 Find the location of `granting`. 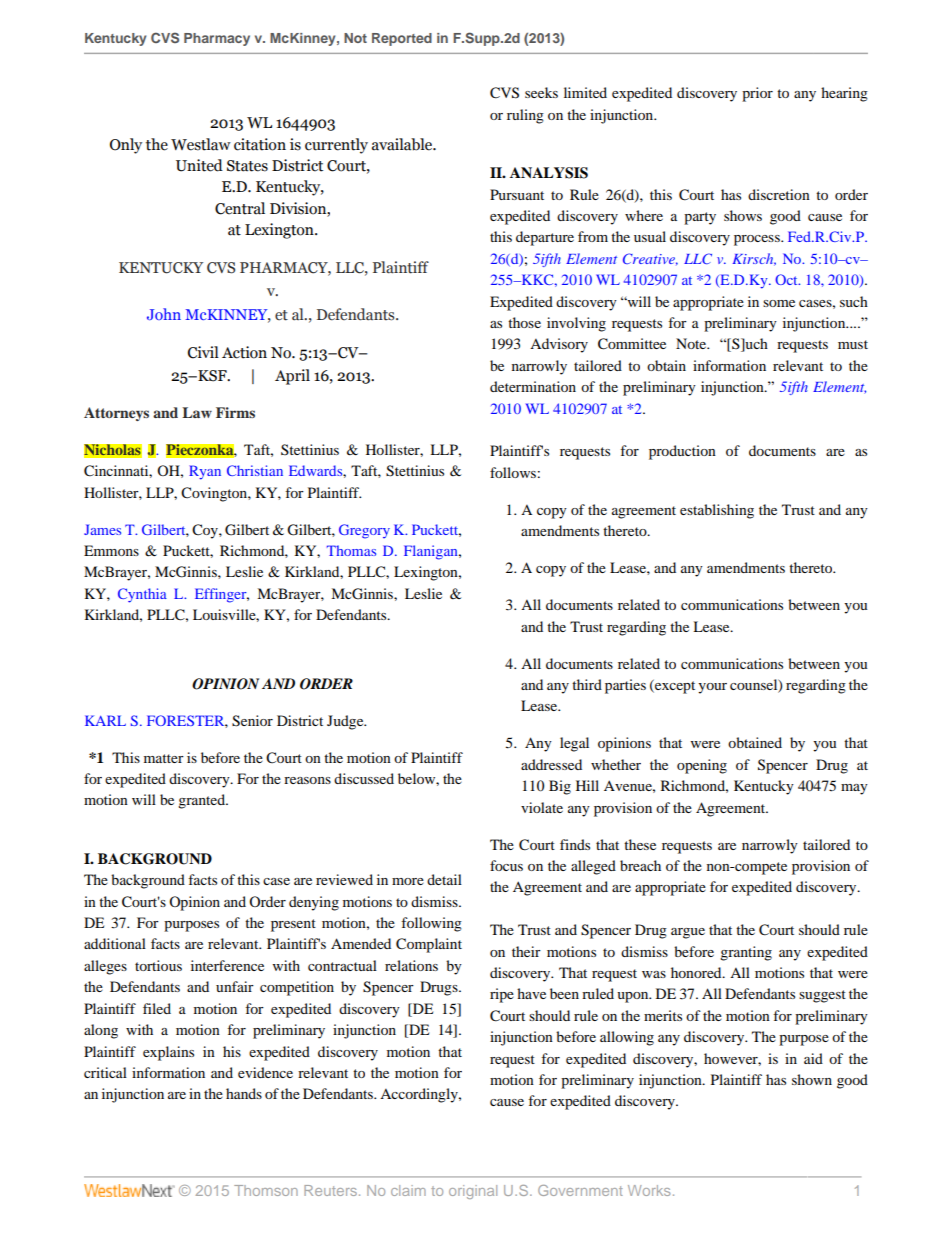

granting is located at coordinates (746, 953).
